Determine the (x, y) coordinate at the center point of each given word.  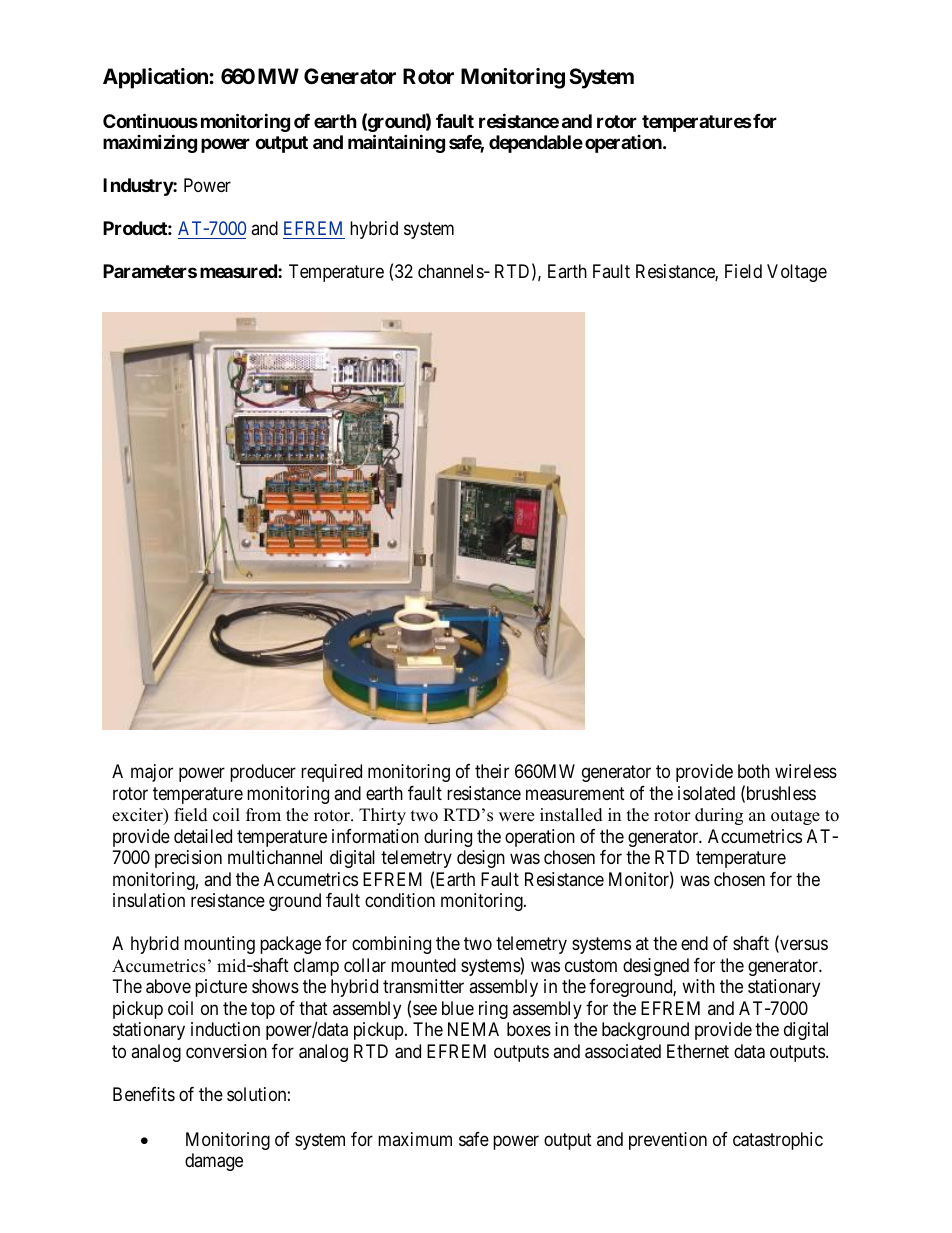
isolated (706, 793)
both (754, 771)
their (492, 771)
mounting (219, 945)
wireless (806, 771)
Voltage (797, 273)
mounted (423, 965)
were (516, 817)
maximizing (150, 143)
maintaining (396, 143)
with (698, 986)
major (152, 773)
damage (214, 1162)
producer (263, 773)
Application (156, 78)
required (331, 773)
